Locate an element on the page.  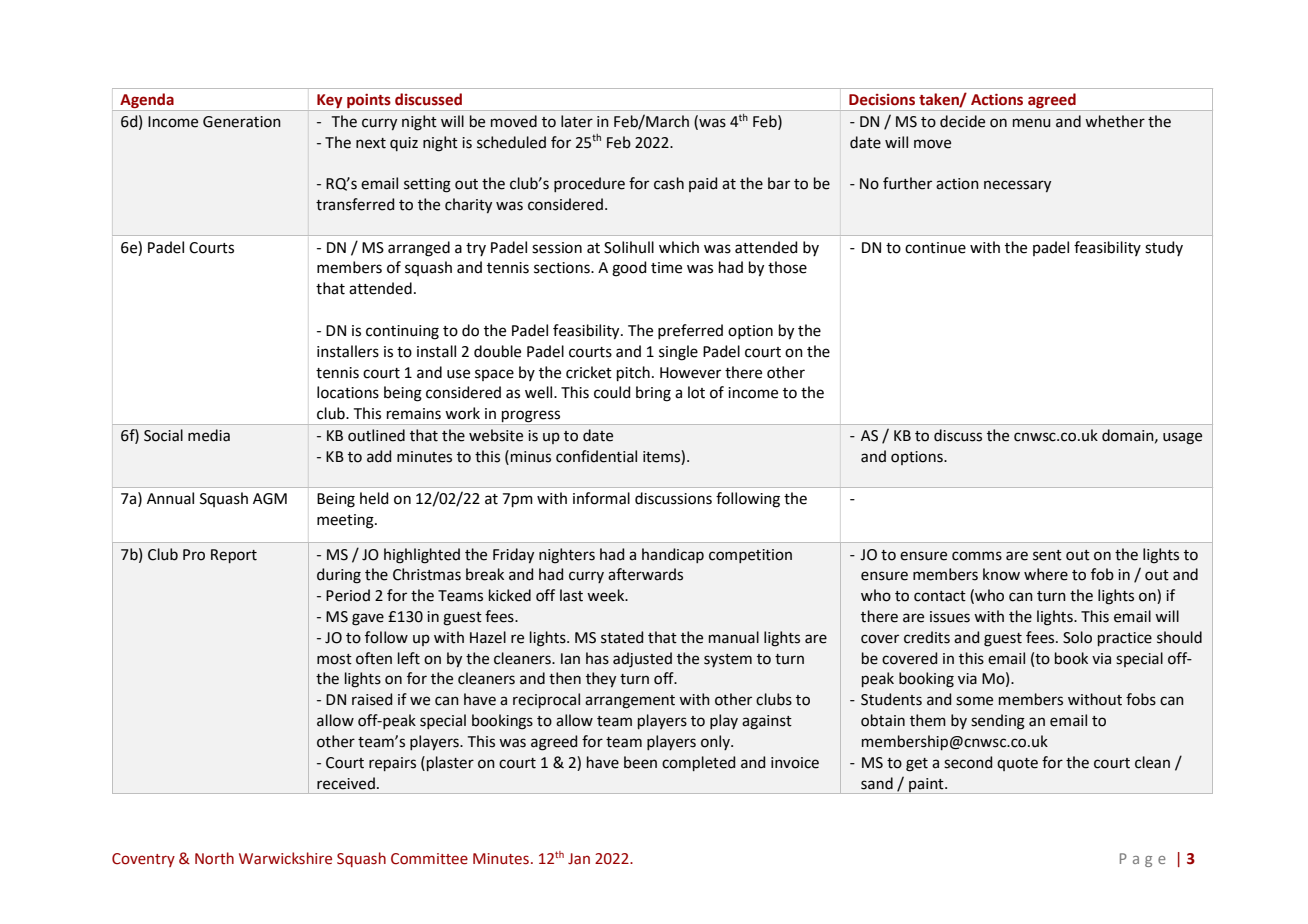
week is located at coordinates (607, 595).
